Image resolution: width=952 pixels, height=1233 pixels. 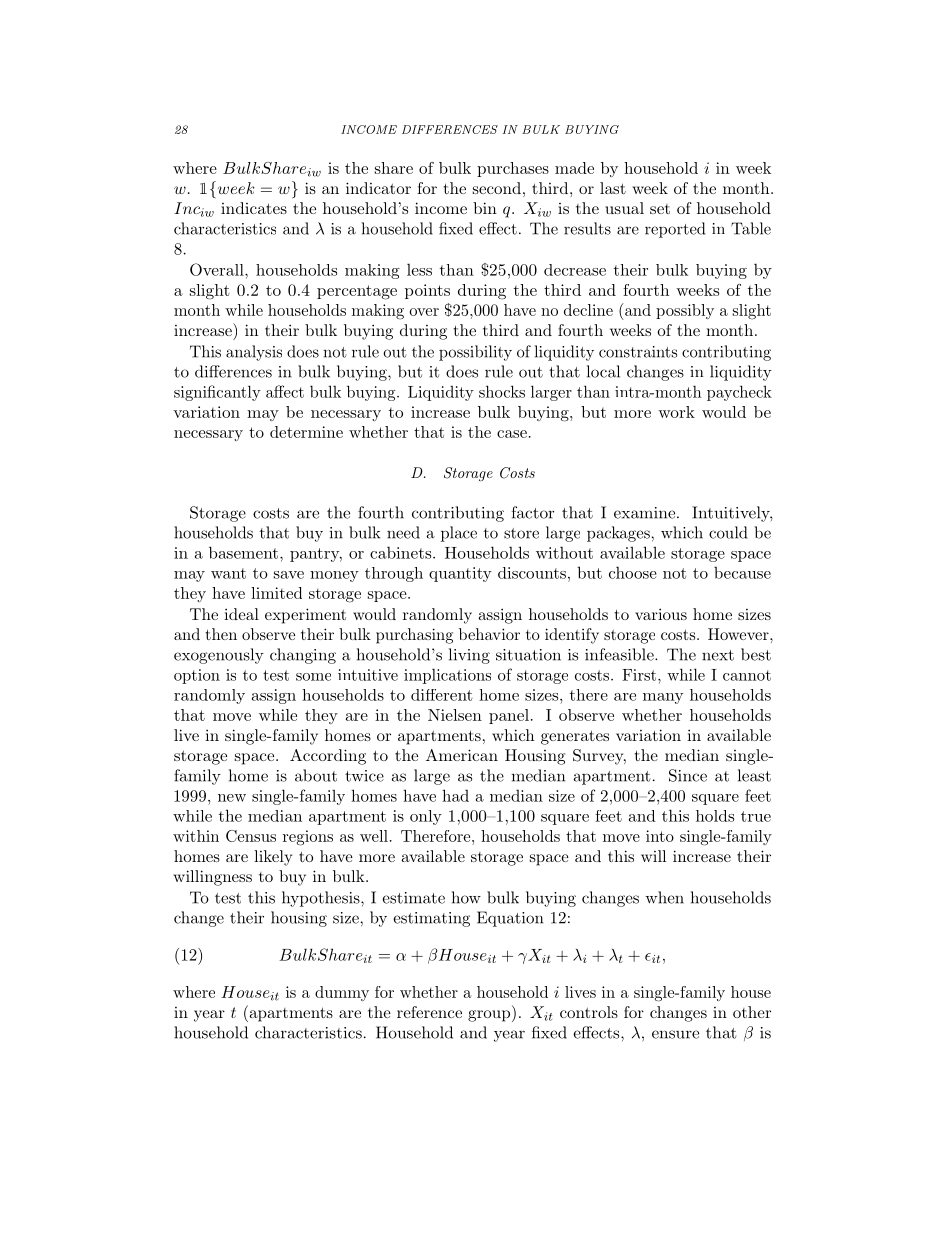 What do you see at coordinates (661, 614) in the screenshot?
I see `various` at bounding box center [661, 614].
